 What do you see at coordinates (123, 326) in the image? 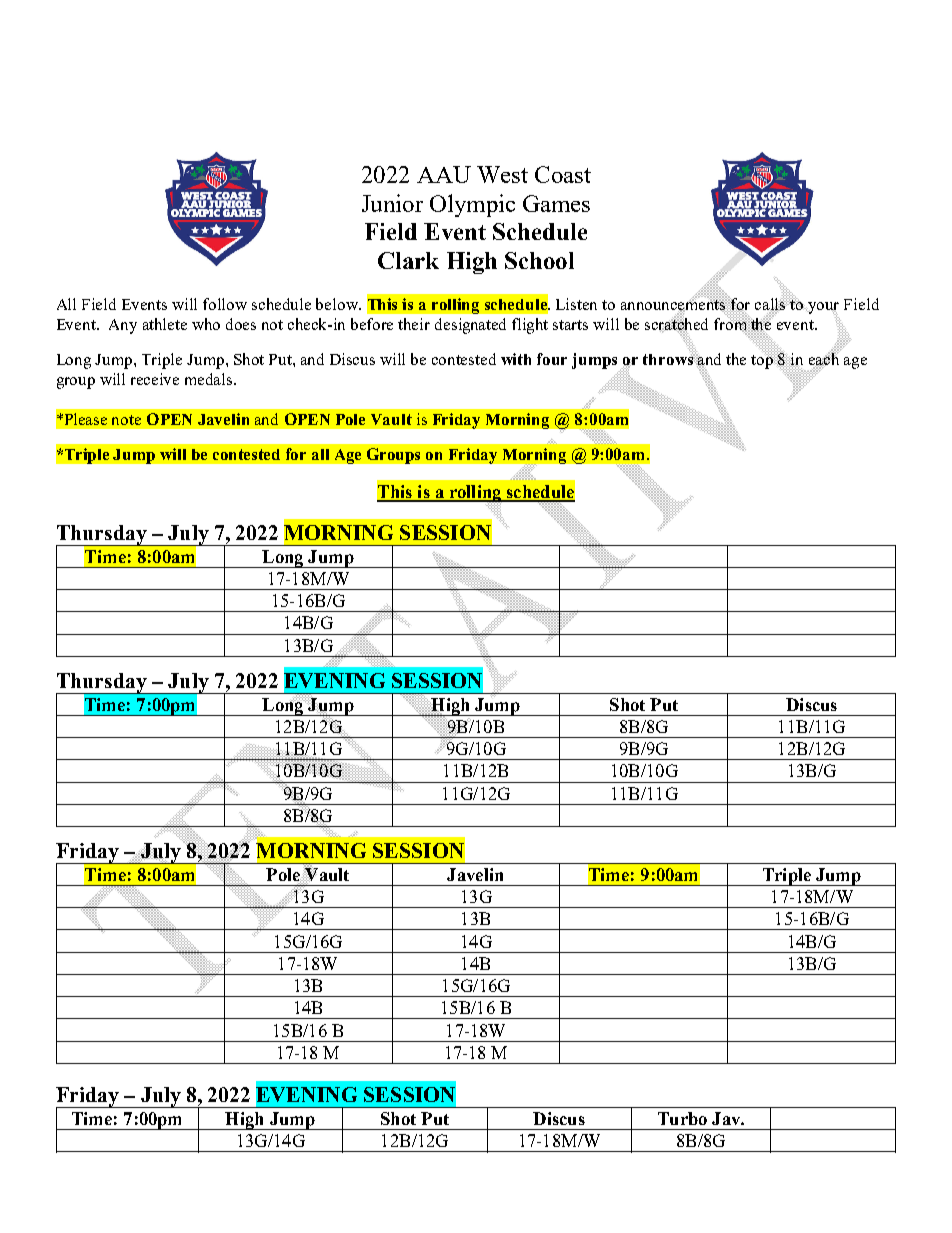
I see `Any` at bounding box center [123, 326].
